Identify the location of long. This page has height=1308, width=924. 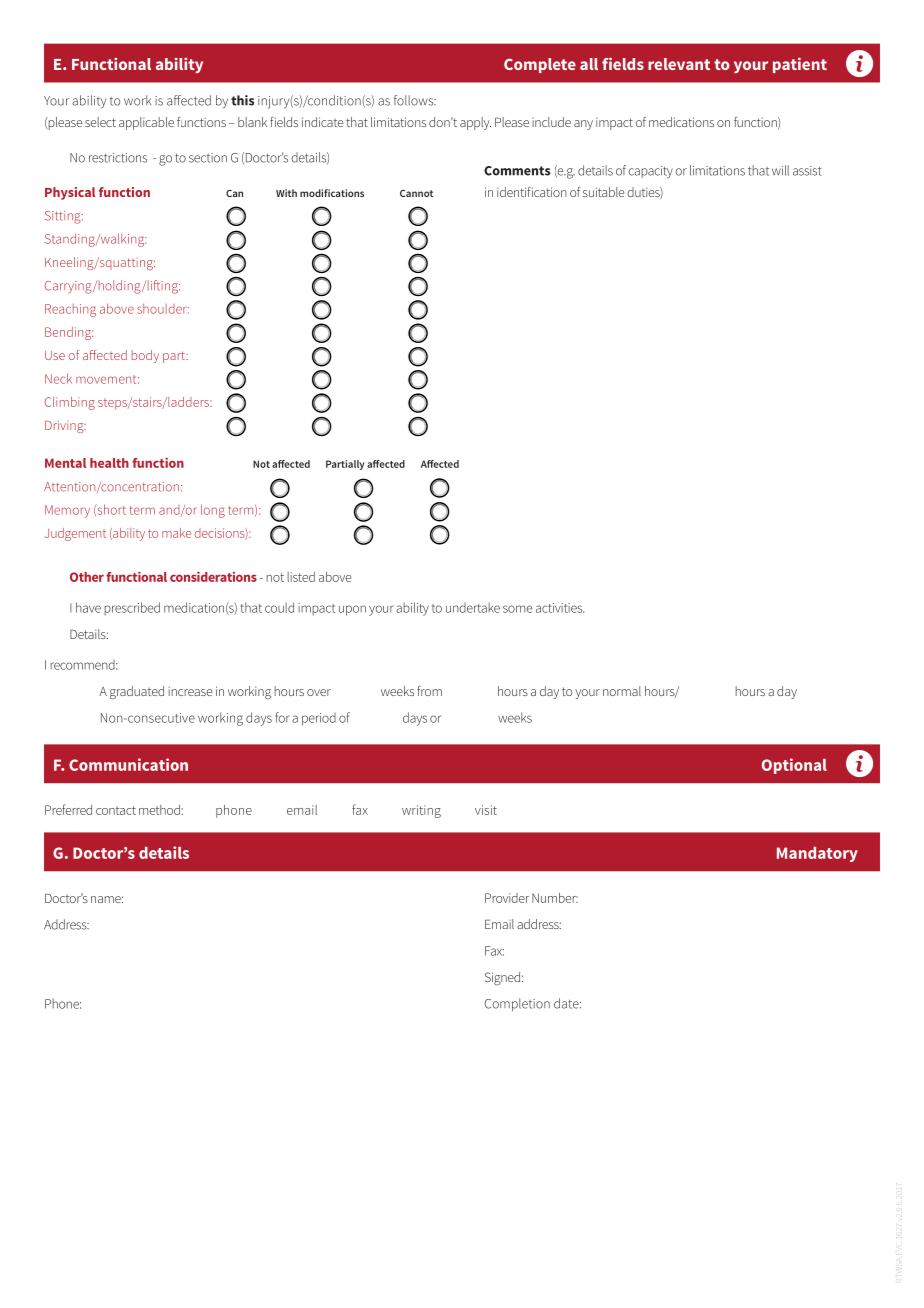
(213, 511).
